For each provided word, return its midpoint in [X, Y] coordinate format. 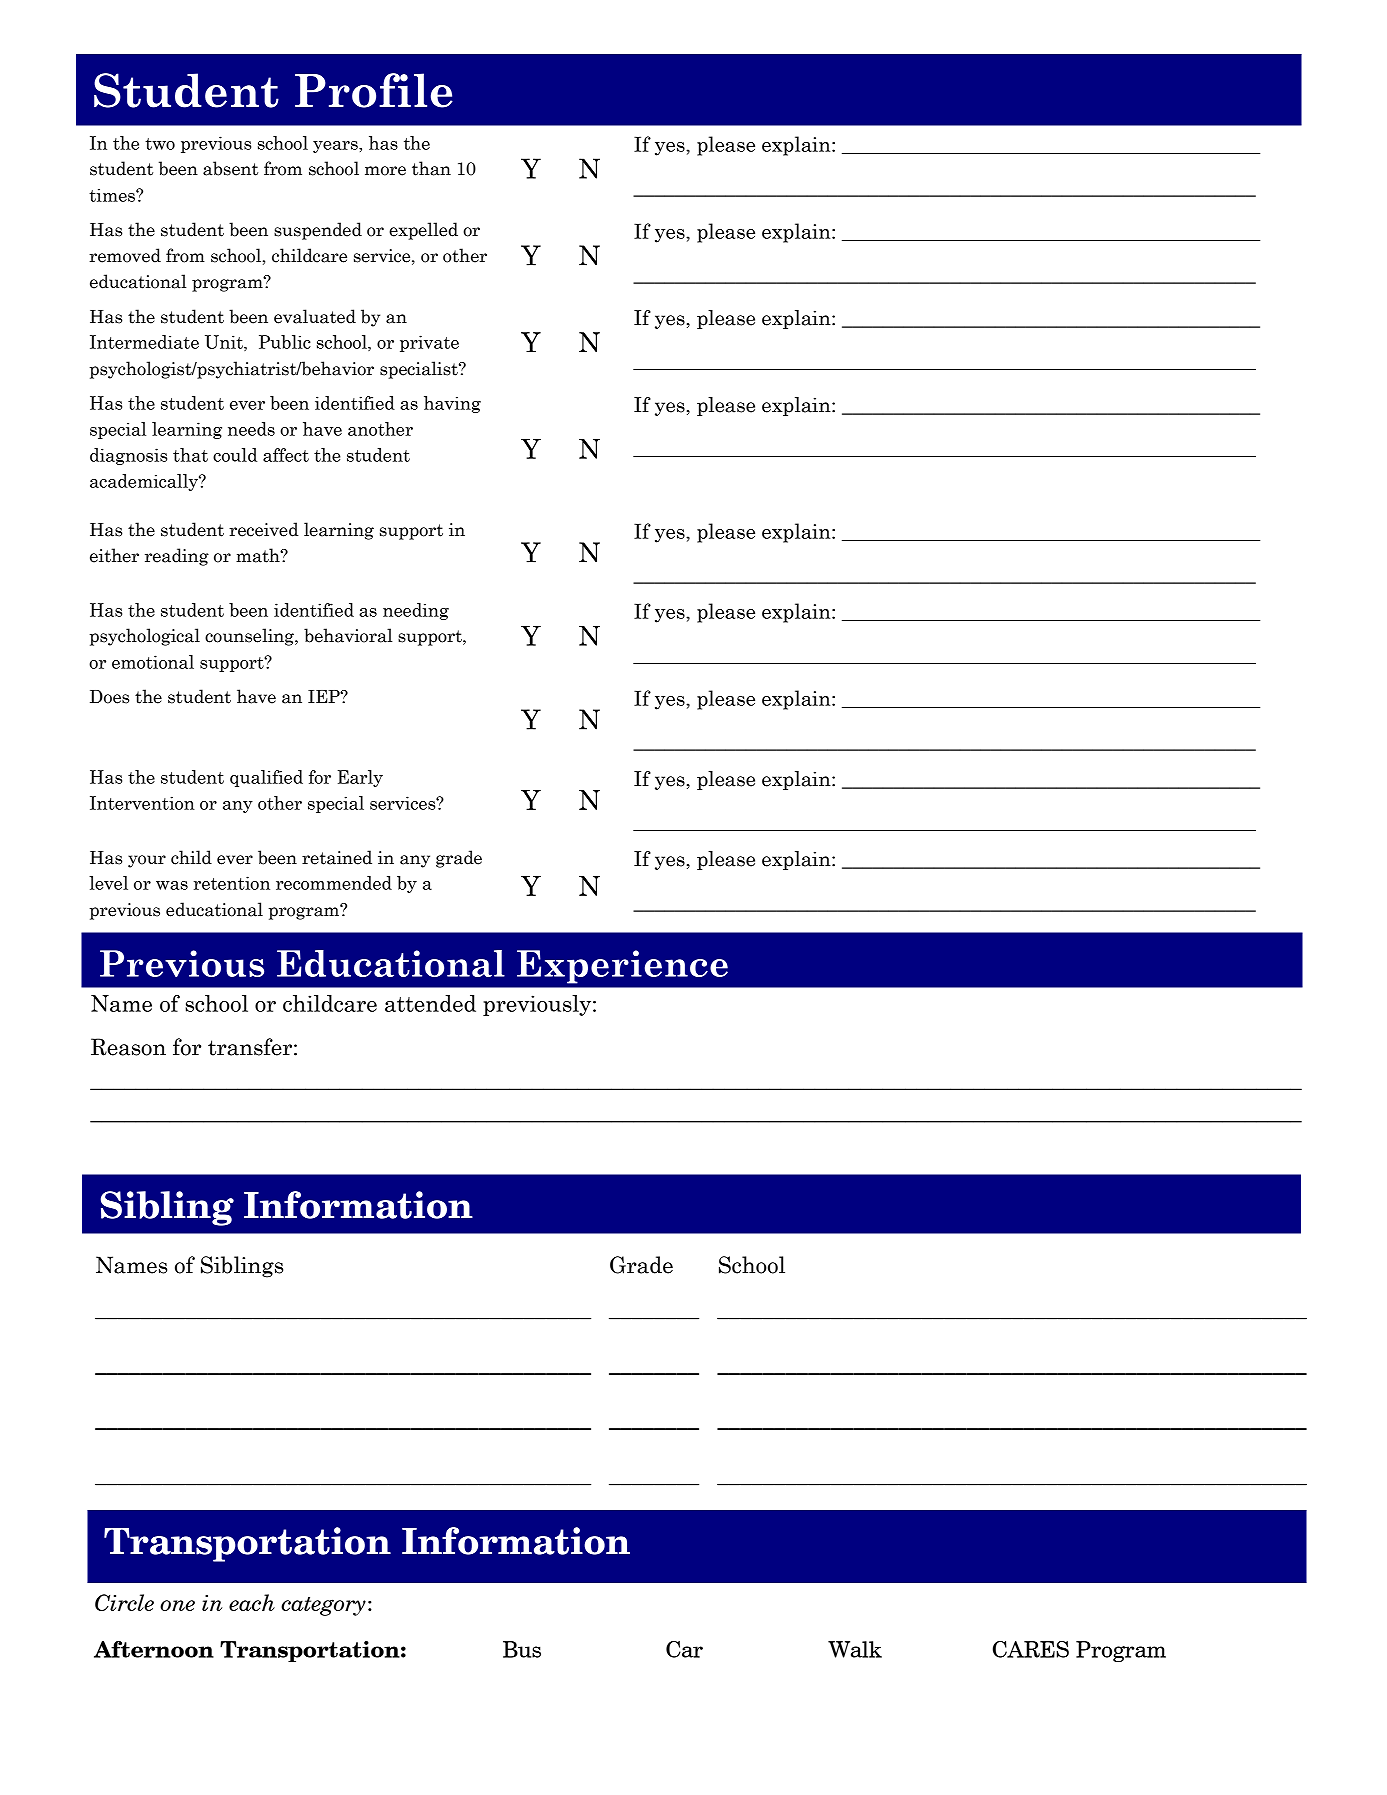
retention [232, 883]
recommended [334, 883]
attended [430, 1003]
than [431, 168]
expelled [423, 231]
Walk [855, 1649]
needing [416, 611]
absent [230, 168]
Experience [622, 967]
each [252, 1602]
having [452, 404]
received [264, 529]
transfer [250, 1047]
